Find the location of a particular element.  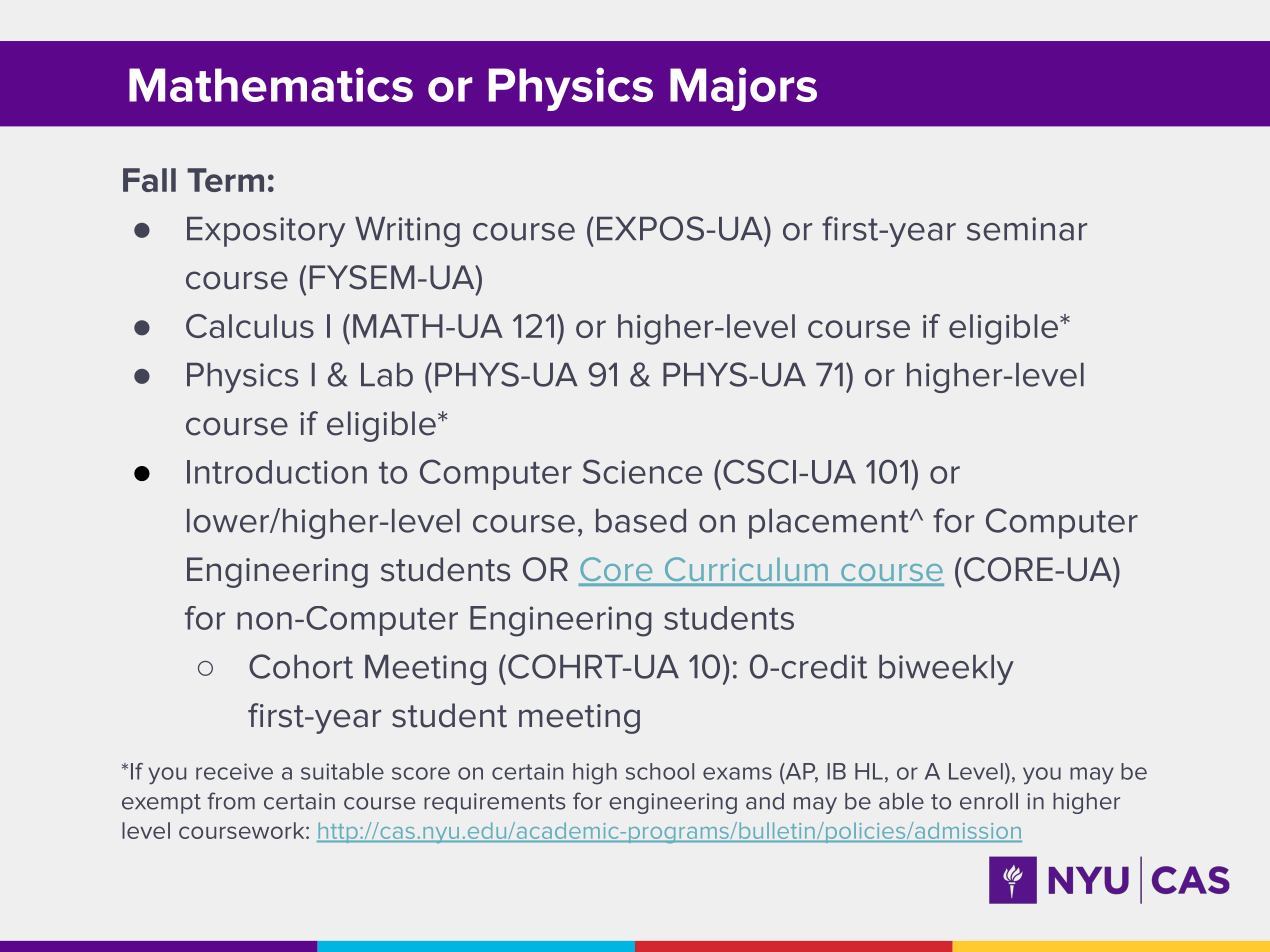

Term is located at coordinates (225, 180).
